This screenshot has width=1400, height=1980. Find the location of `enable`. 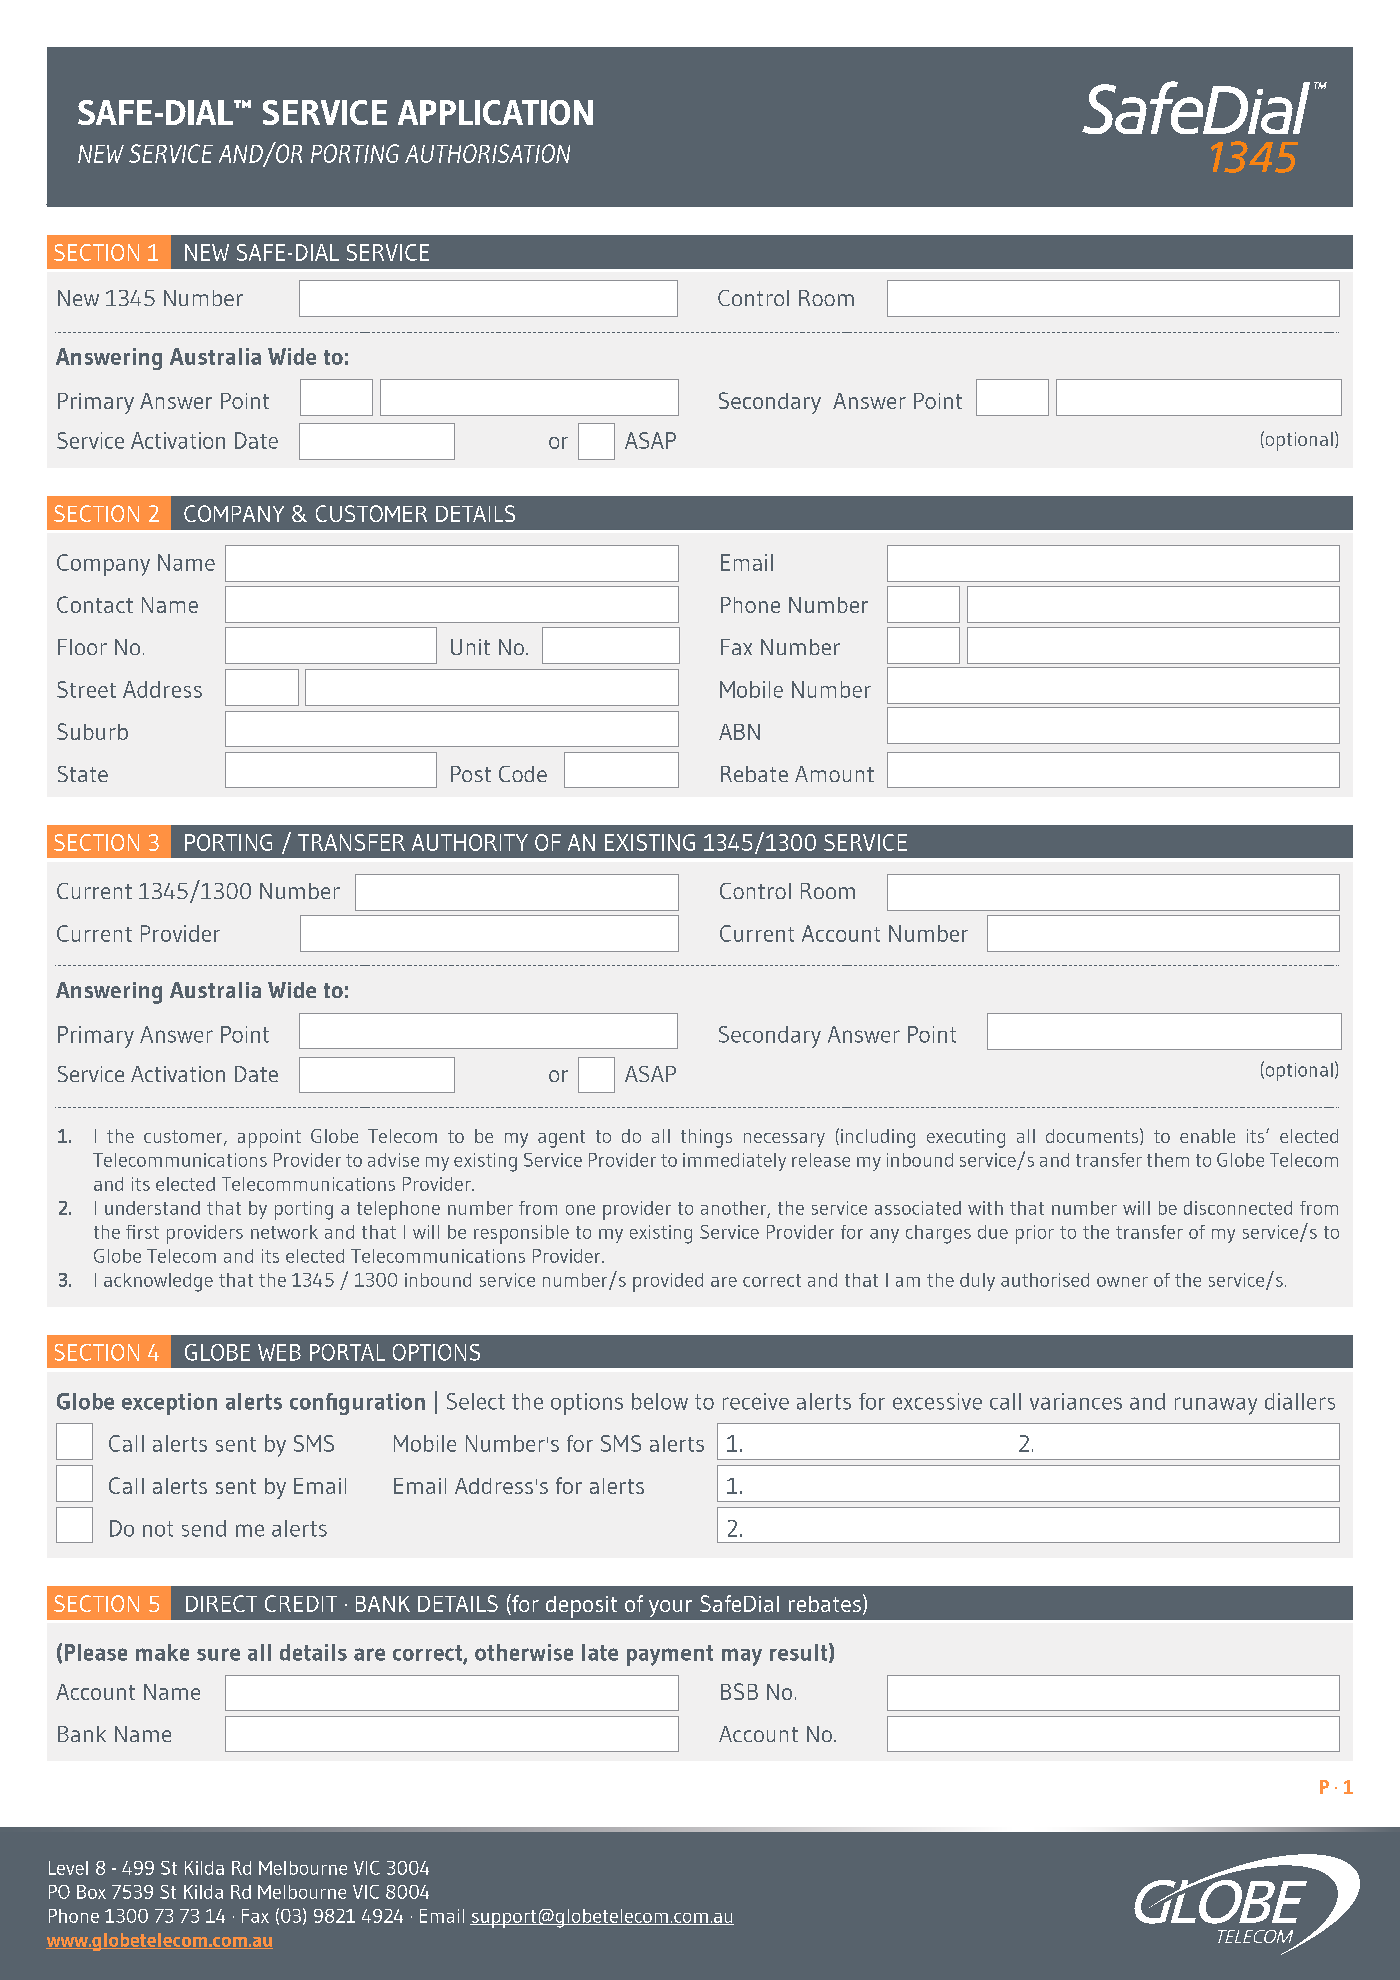

enable is located at coordinates (1207, 1136).
